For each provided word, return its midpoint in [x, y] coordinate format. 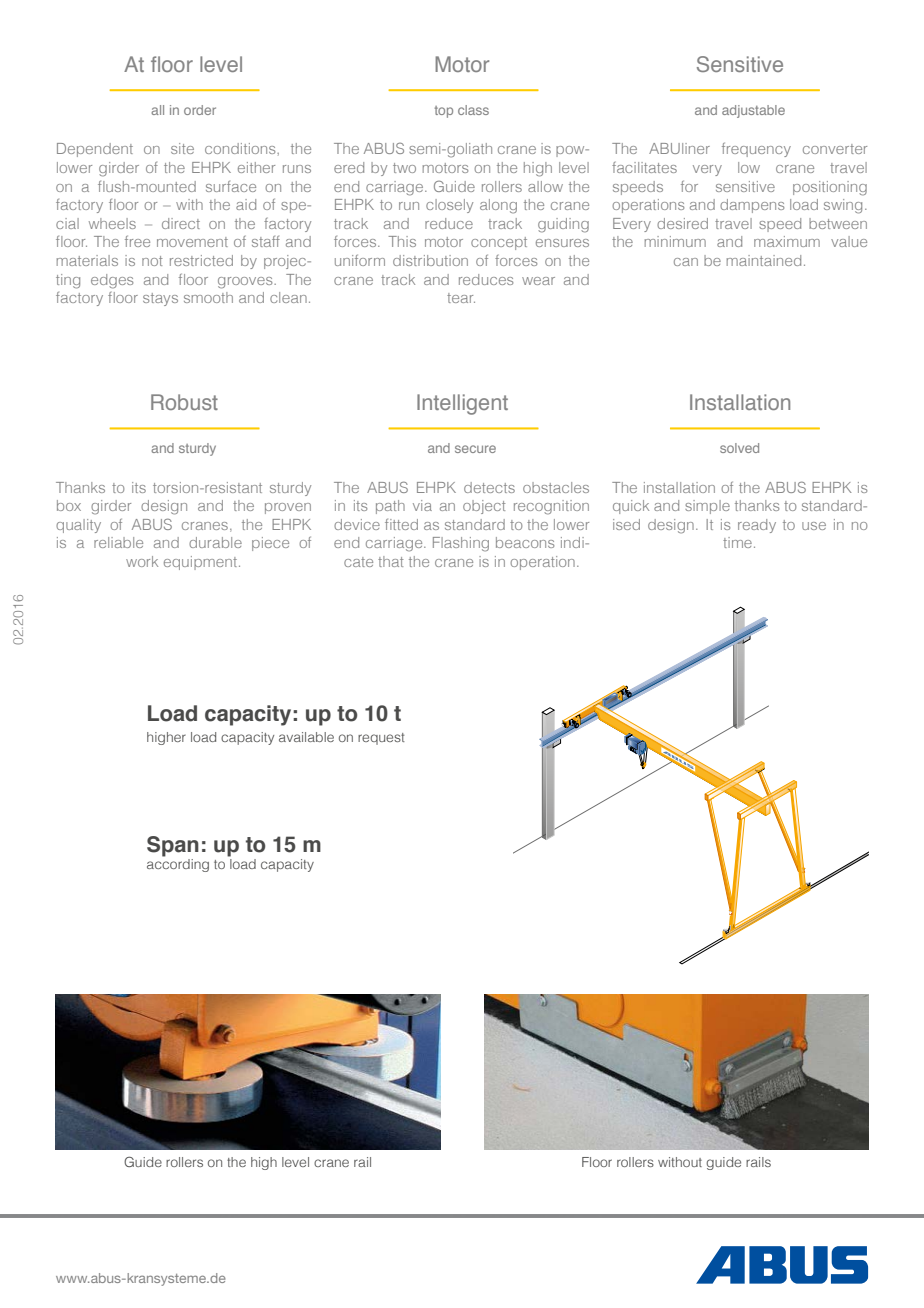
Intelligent [462, 404]
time [737, 542]
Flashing [461, 544]
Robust [184, 402]
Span [173, 846]
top [444, 112]
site [182, 148]
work [142, 561]
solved [739, 448]
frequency [756, 149]
